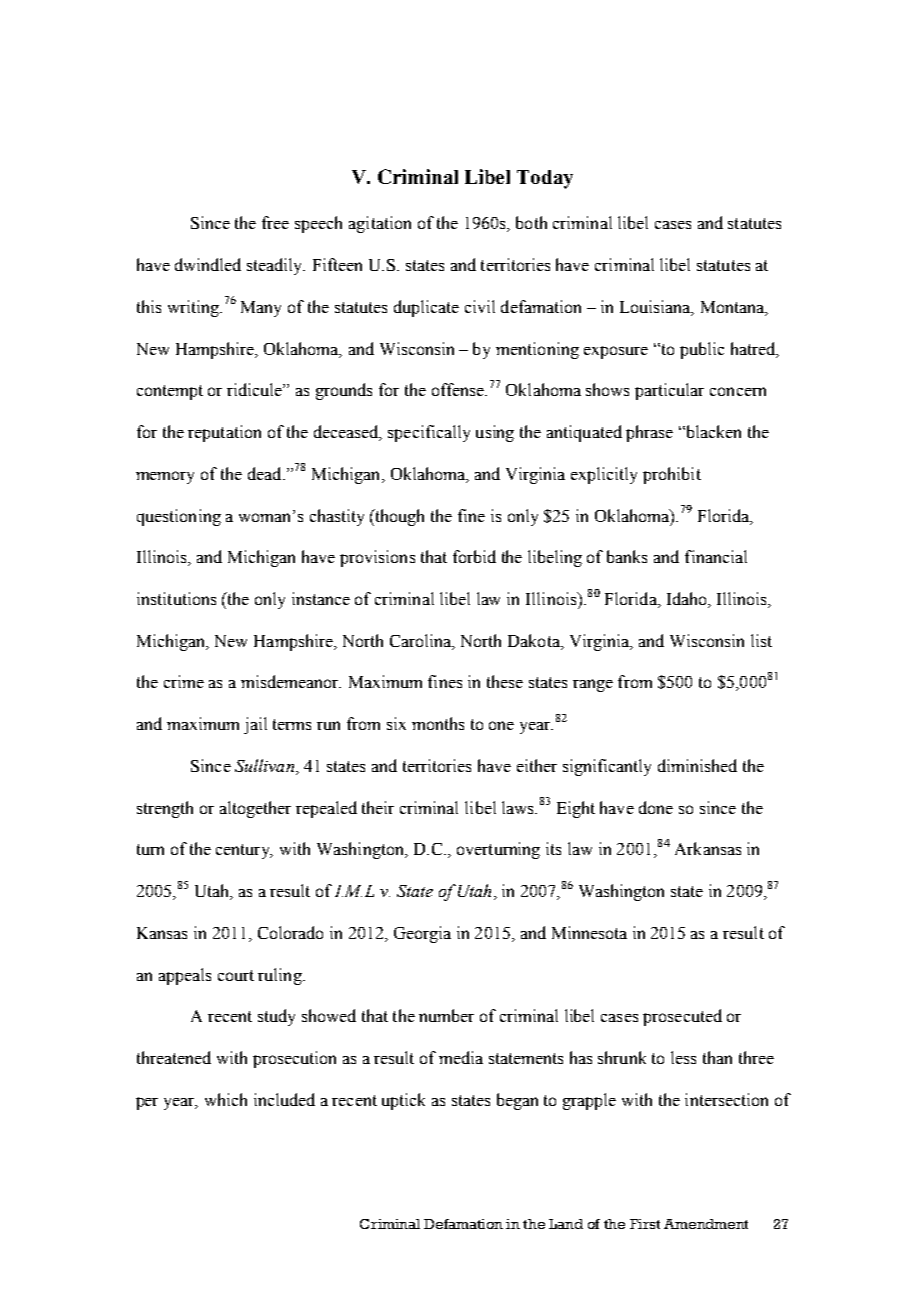  I want to click on diminished, so click(697, 765).
